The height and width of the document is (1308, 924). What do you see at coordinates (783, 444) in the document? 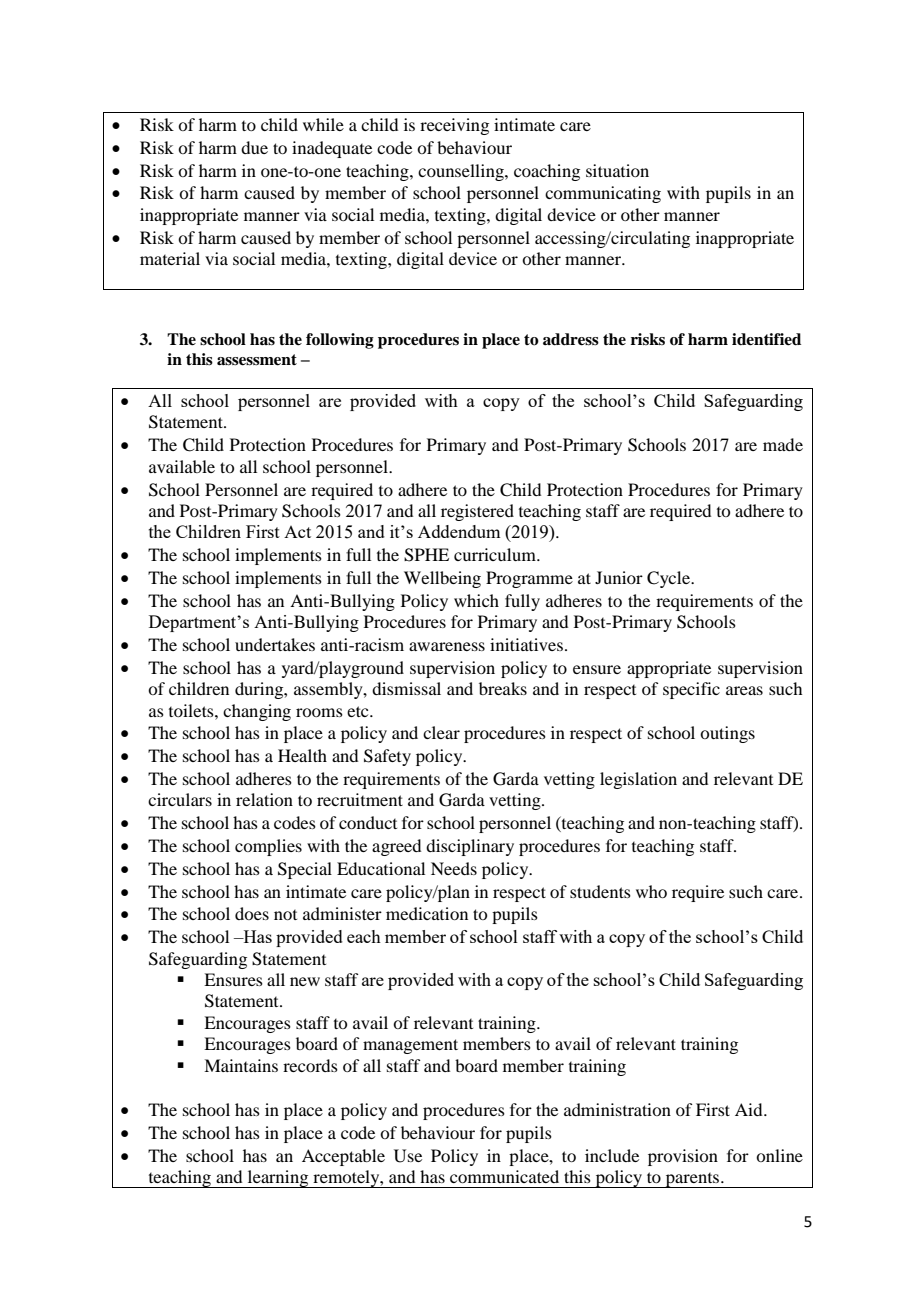
I see `made` at bounding box center [783, 444].
